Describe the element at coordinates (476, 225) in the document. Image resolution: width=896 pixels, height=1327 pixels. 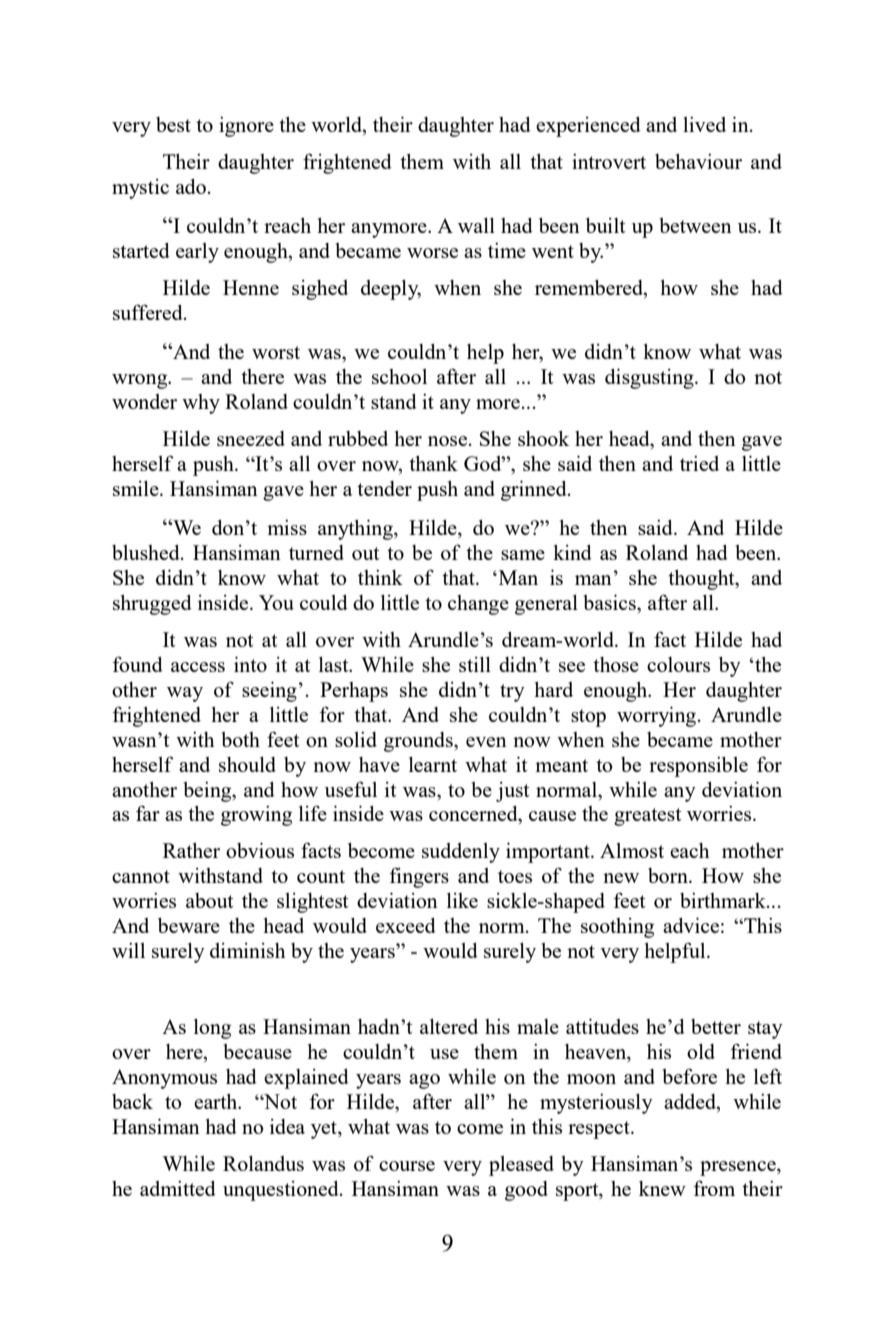
I see `wall` at that location.
